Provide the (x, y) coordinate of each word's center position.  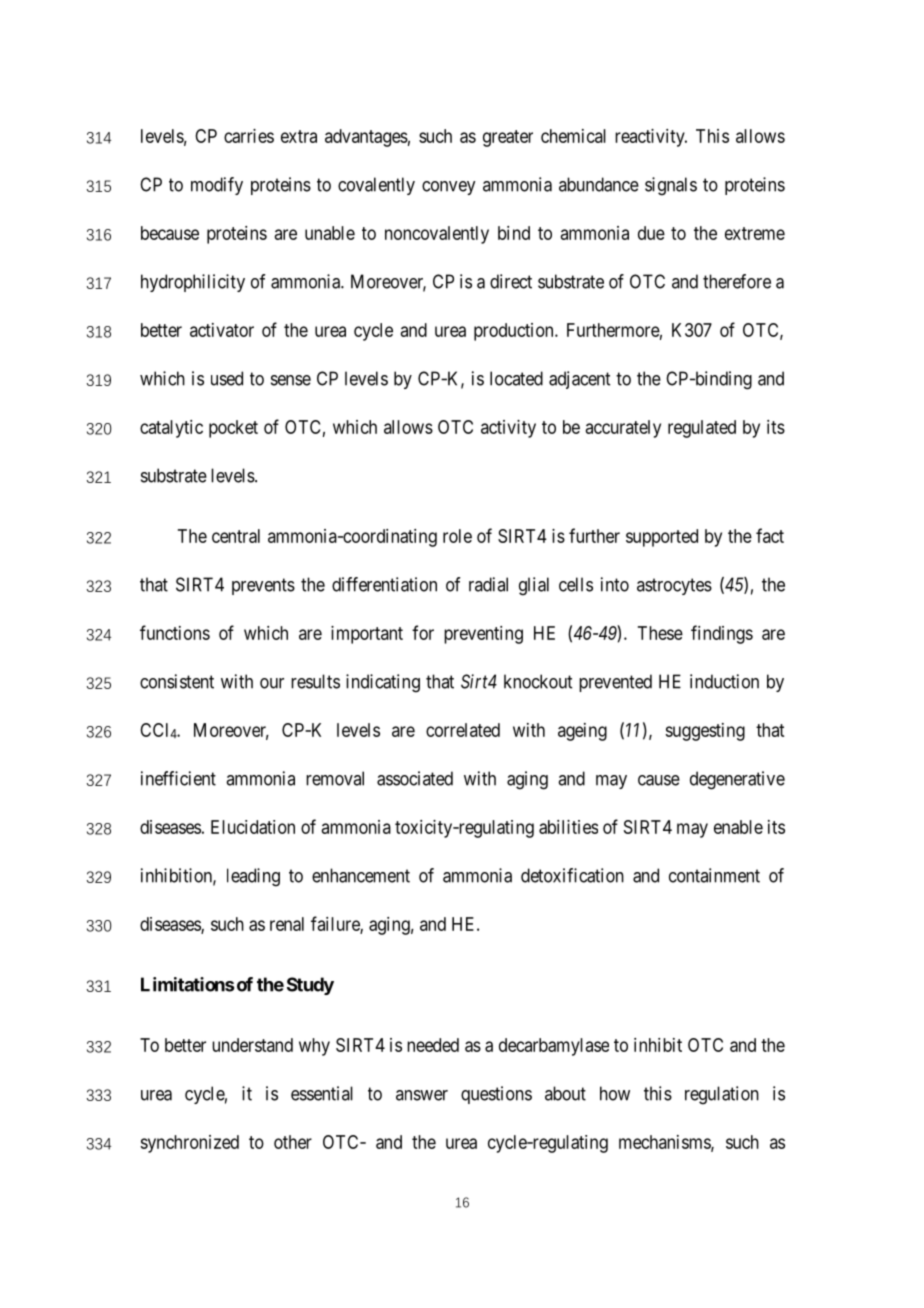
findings (722, 634)
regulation (722, 1095)
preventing (483, 635)
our (272, 683)
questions (496, 1095)
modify (217, 186)
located (516, 378)
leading (253, 877)
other (293, 1142)
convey (448, 188)
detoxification (572, 875)
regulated (702, 429)
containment (714, 875)
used (227, 378)
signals (671, 186)
